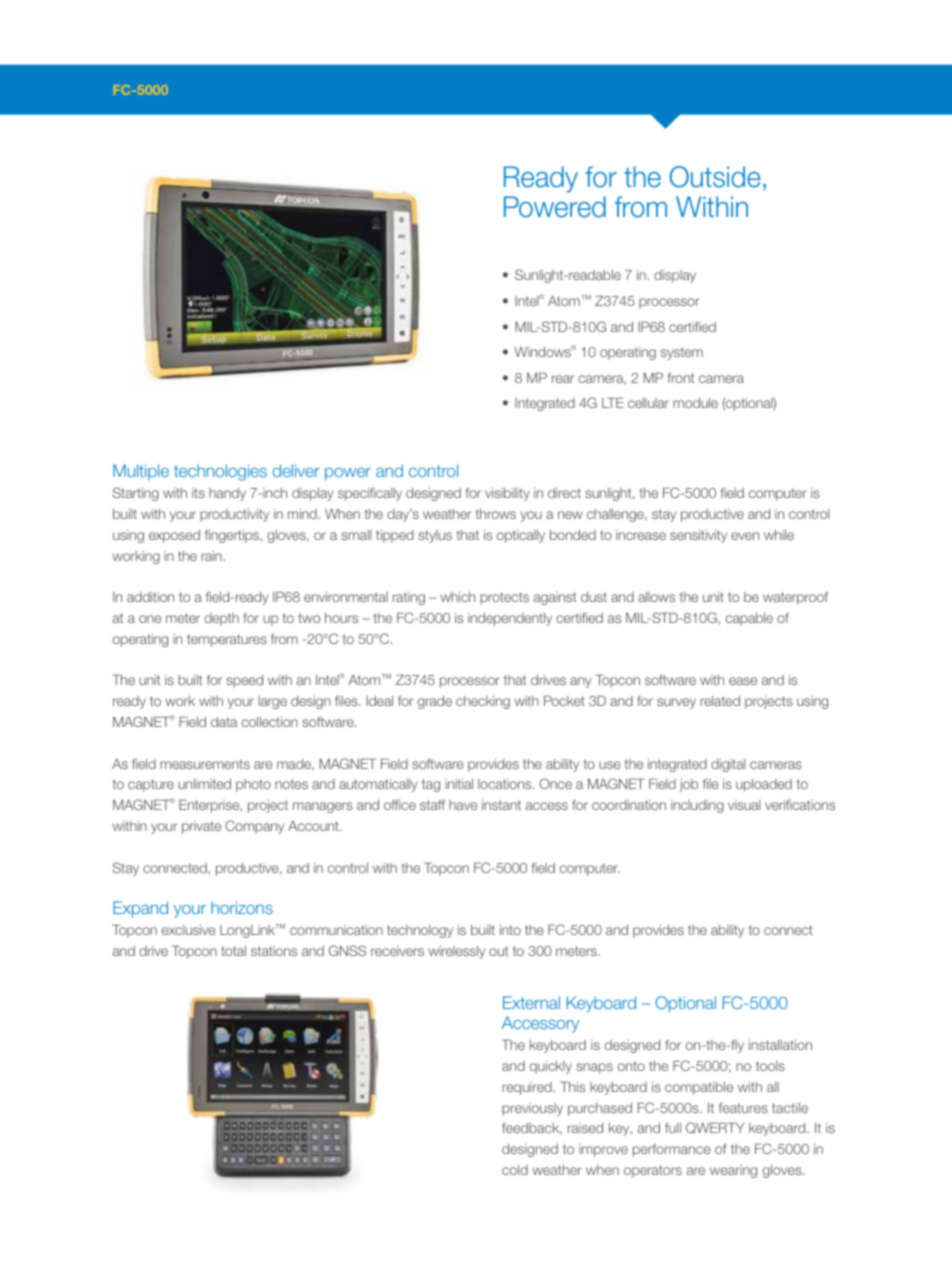  I want to click on technologies, so click(220, 472).
